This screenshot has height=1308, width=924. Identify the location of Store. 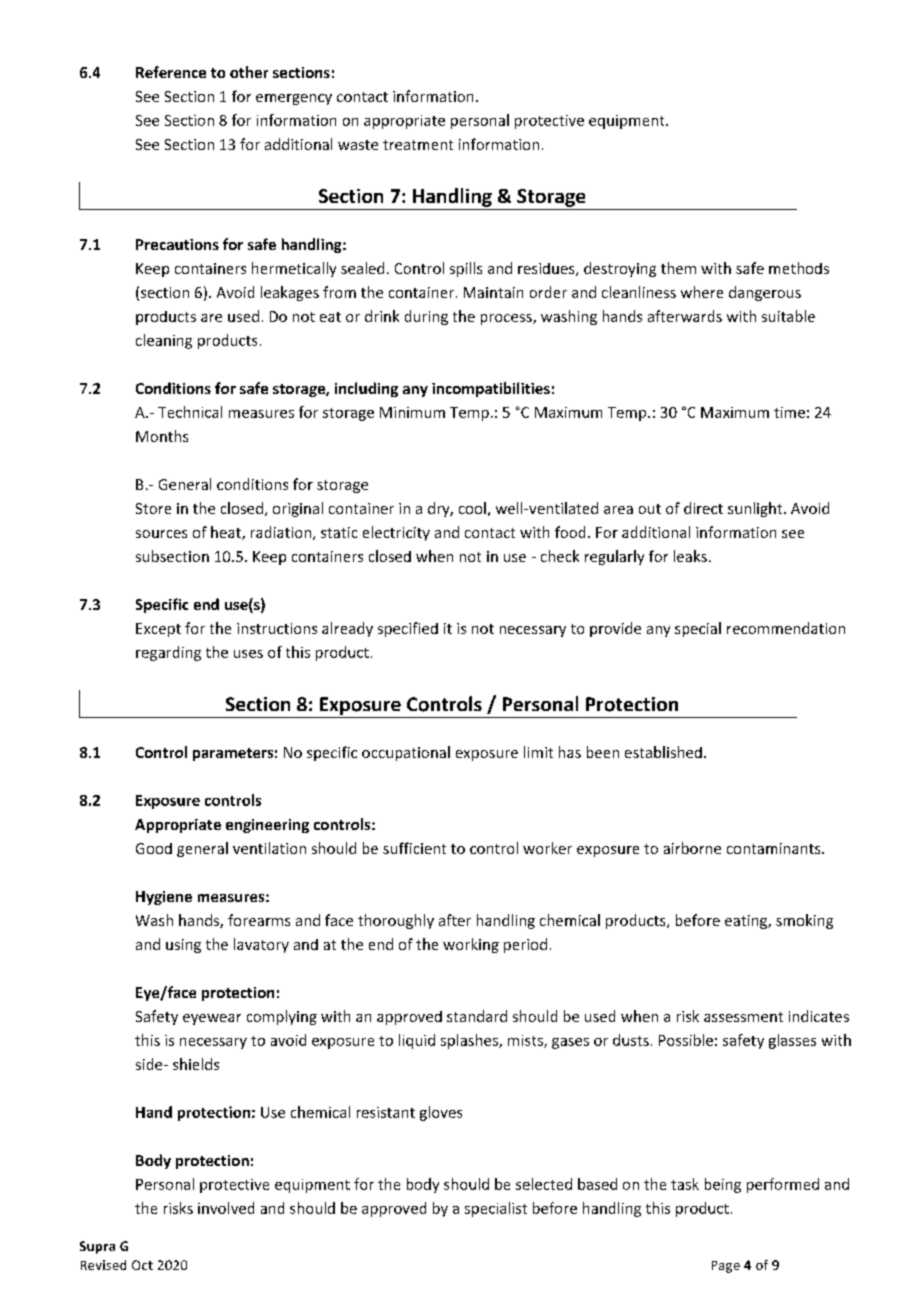
(153, 508).
